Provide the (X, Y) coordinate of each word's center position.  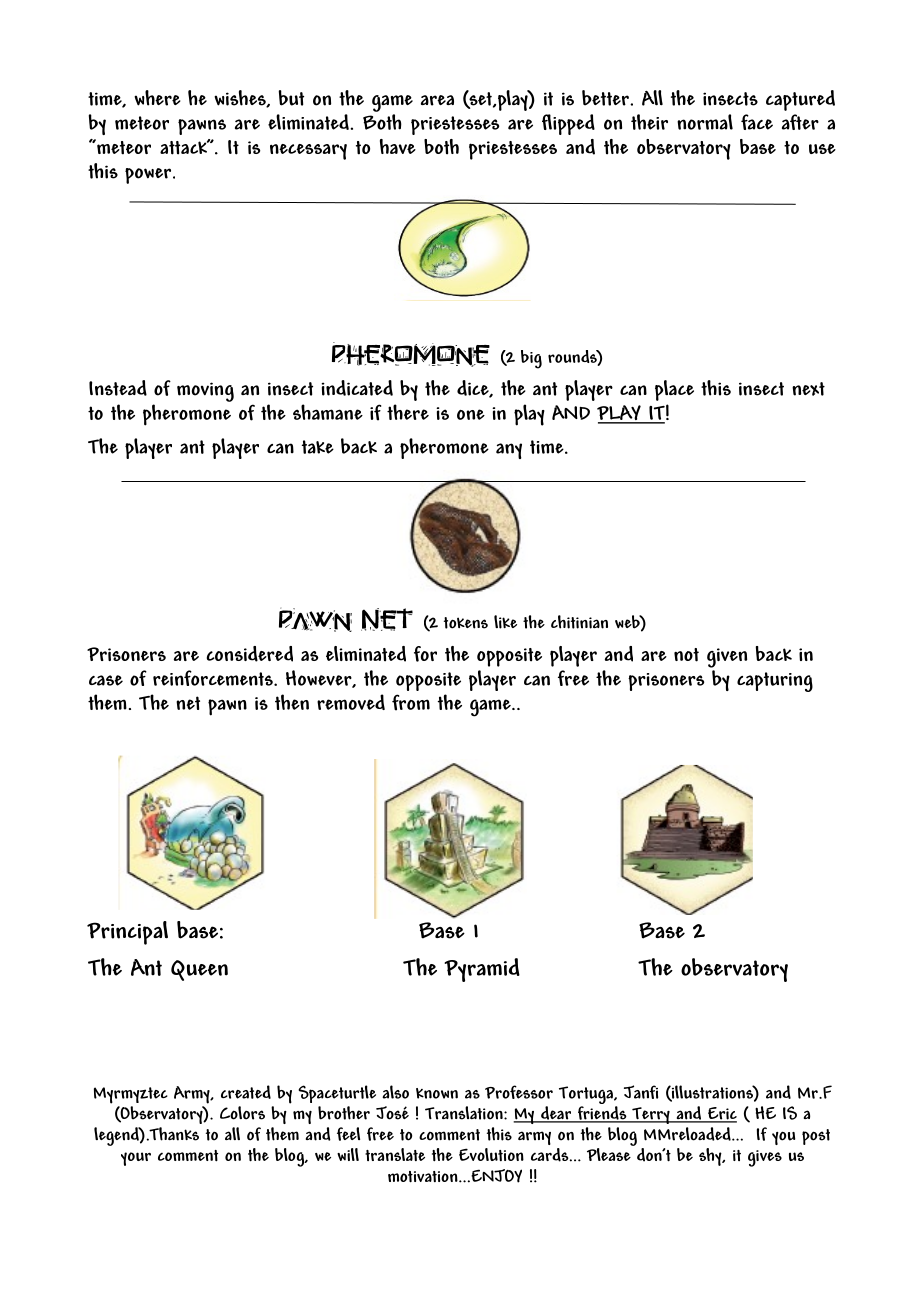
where (157, 98)
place (674, 390)
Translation (465, 1113)
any (509, 451)
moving (205, 392)
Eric (721, 1114)
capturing (775, 682)
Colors (242, 1113)
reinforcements (214, 678)
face (757, 122)
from (411, 702)
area (437, 100)
